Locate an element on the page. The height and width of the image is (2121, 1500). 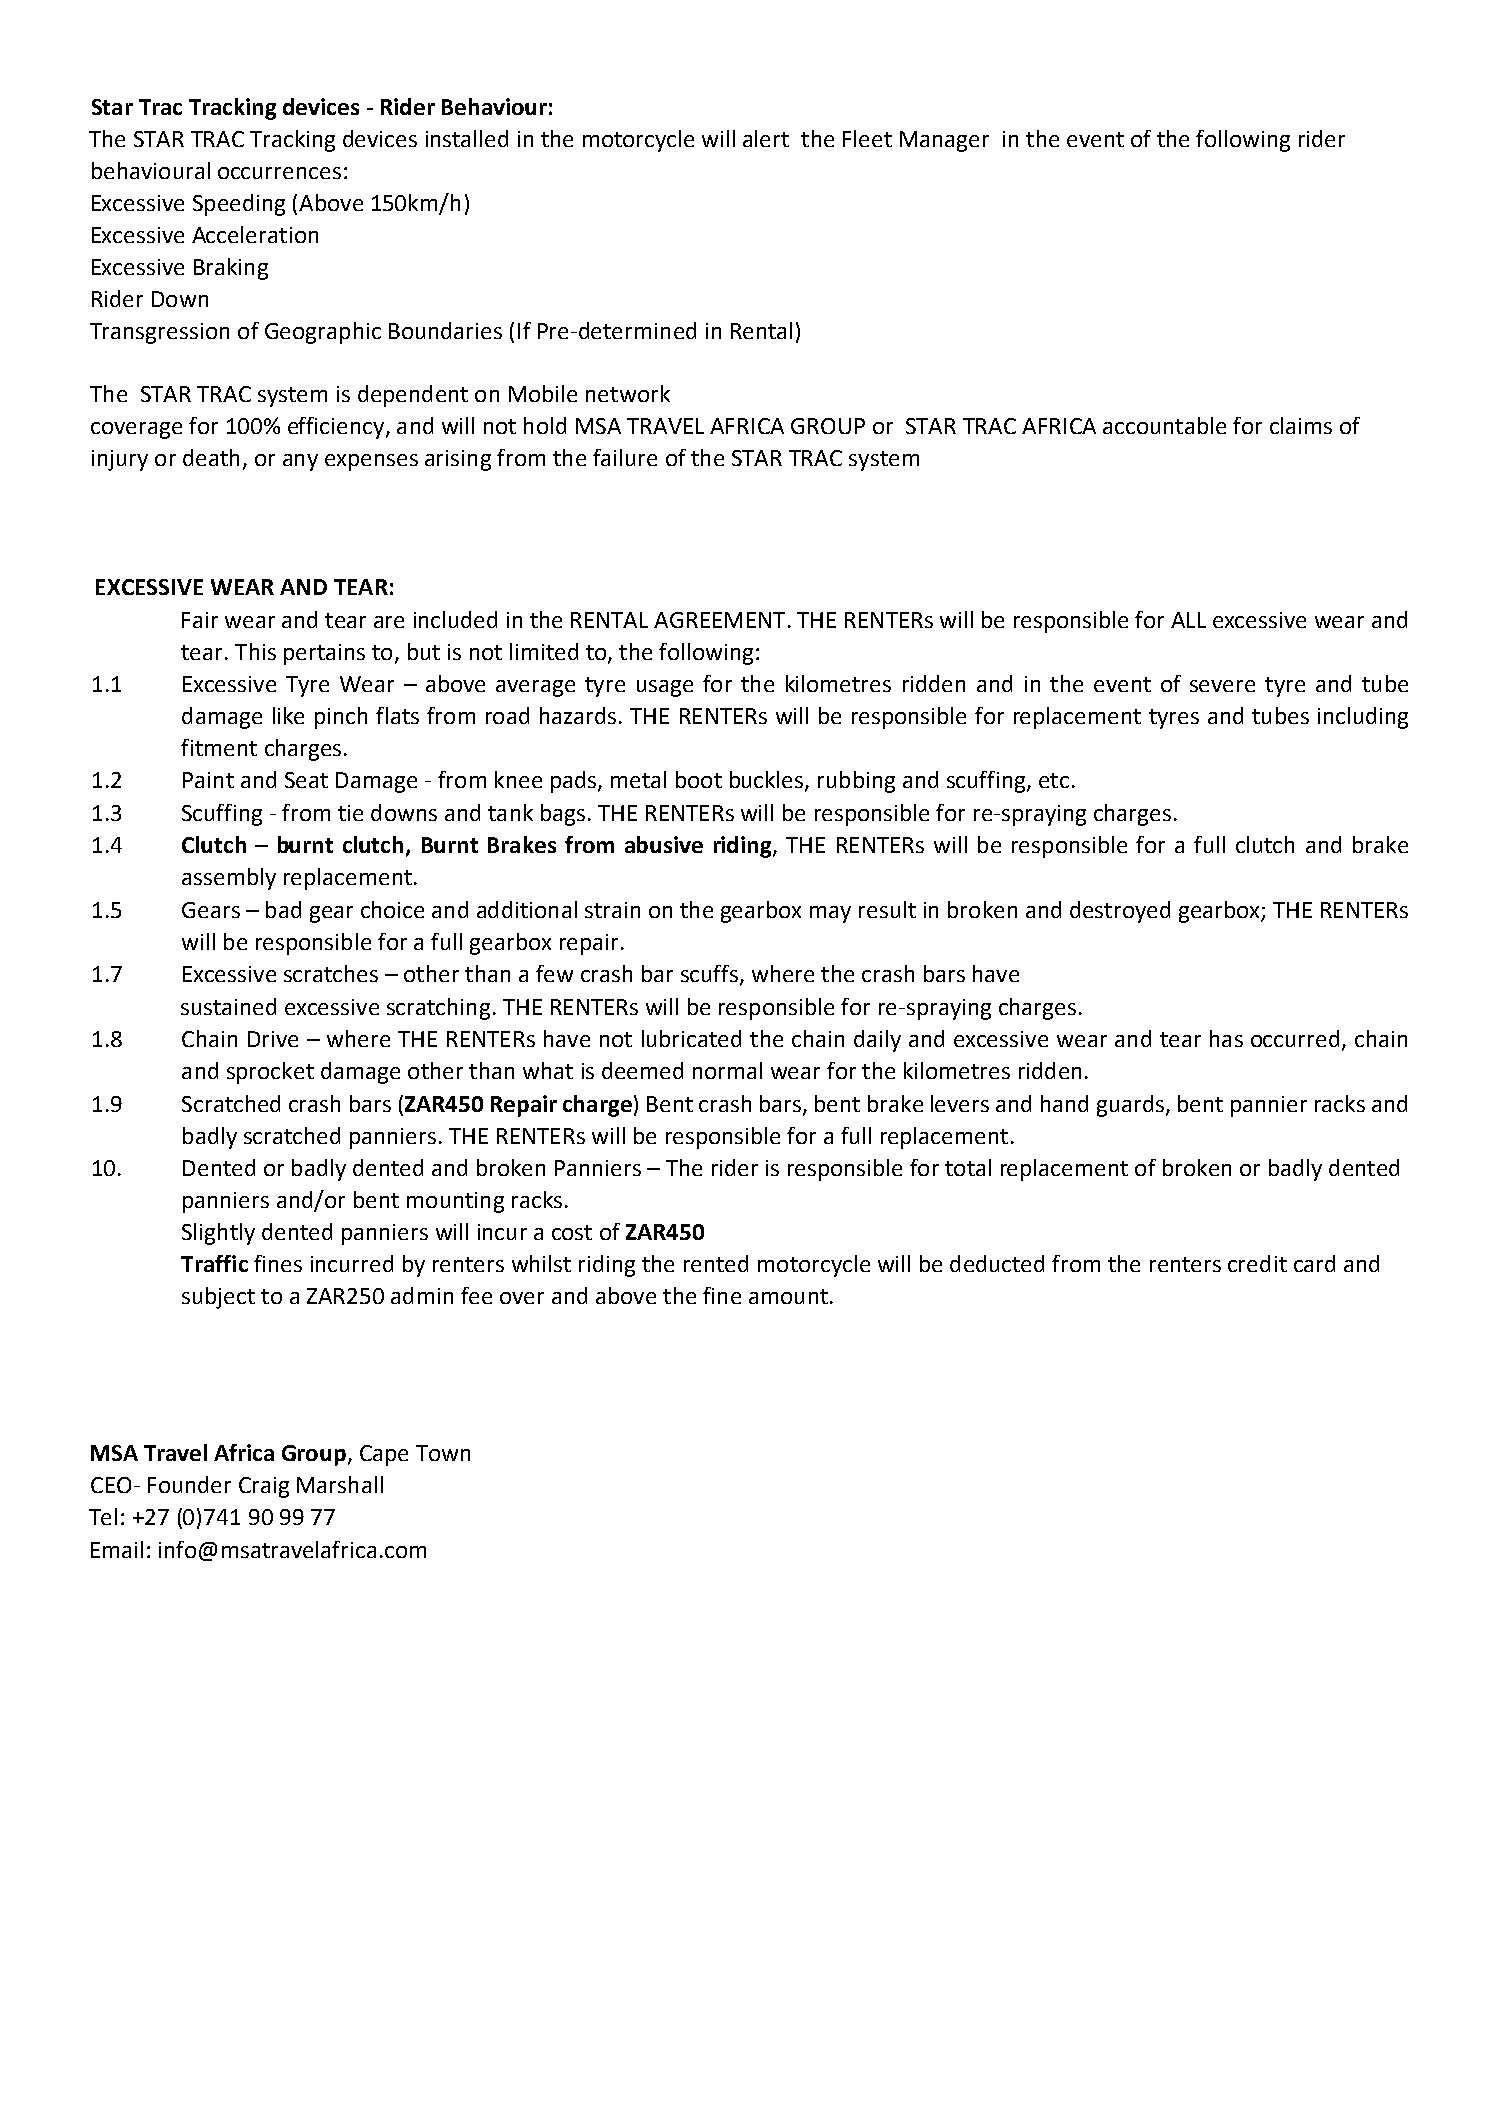
abusive is located at coordinates (664, 844).
